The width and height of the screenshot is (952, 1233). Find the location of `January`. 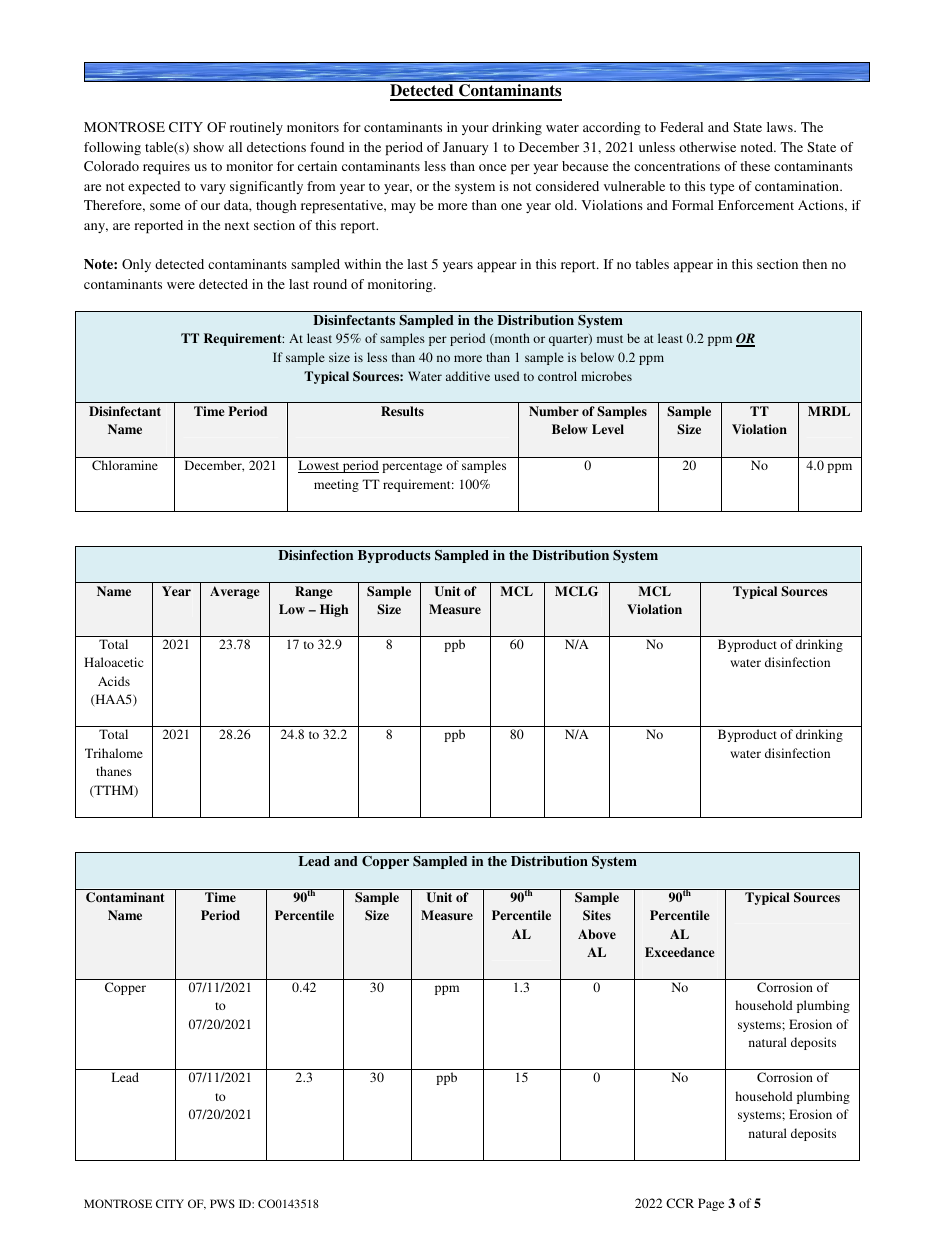

January is located at coordinates (465, 148).
